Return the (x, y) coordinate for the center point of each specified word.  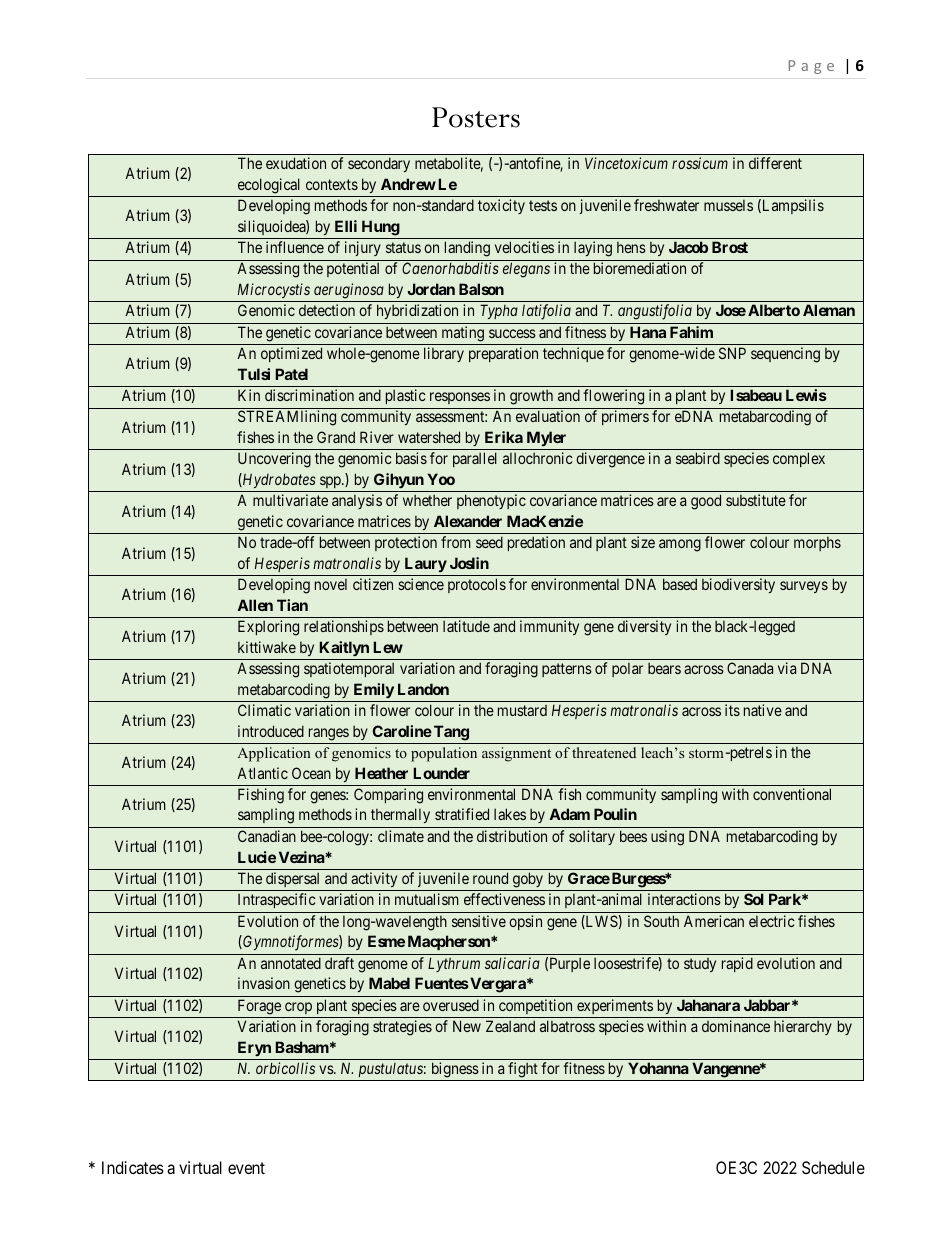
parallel (475, 459)
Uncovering (274, 460)
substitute (756, 500)
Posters (476, 117)
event (246, 1168)
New (467, 1026)
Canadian (267, 836)
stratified (462, 814)
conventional (792, 794)
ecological (269, 186)
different (775, 163)
